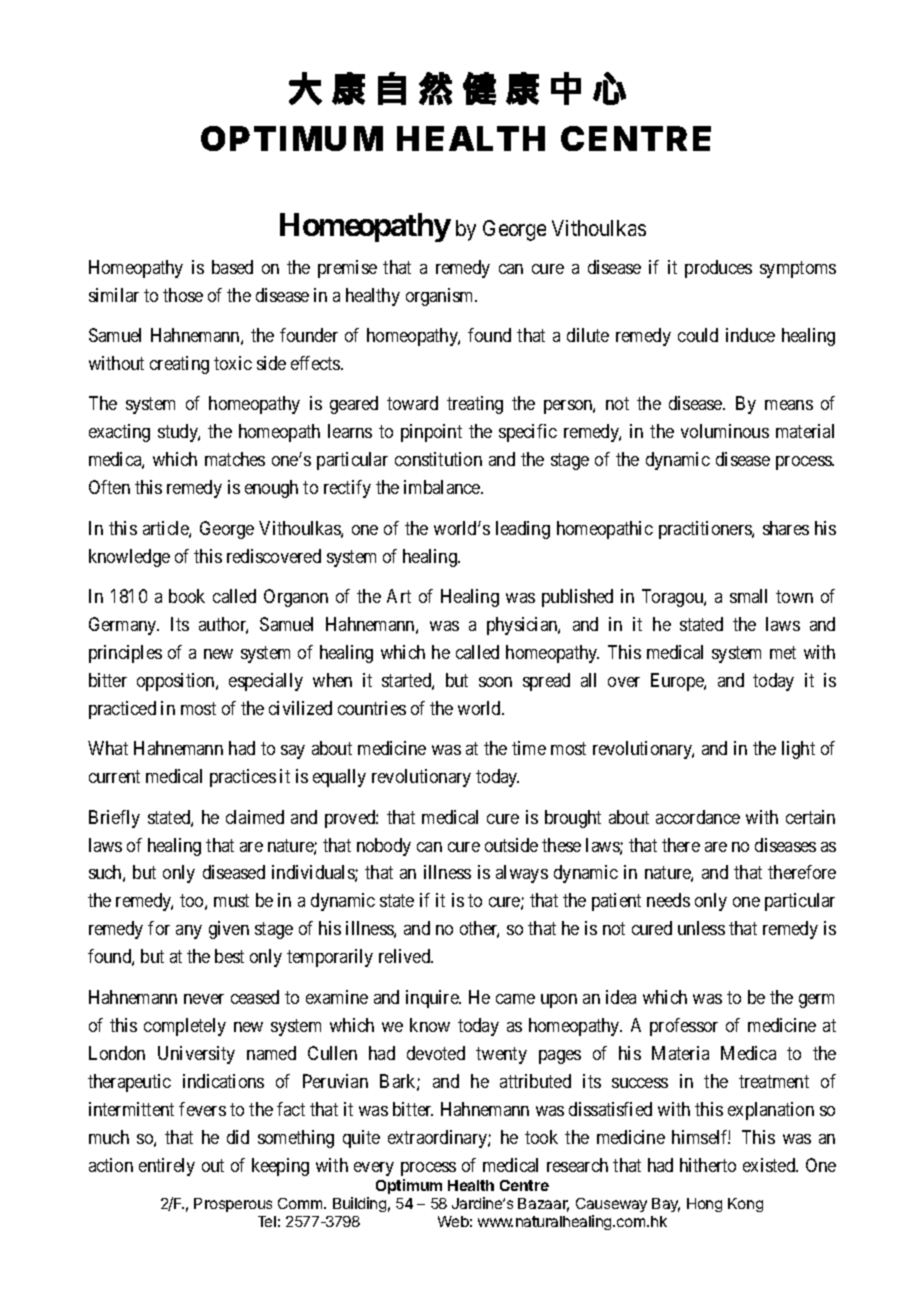 The image size is (924, 1308). I want to click on time, so click(529, 748).
